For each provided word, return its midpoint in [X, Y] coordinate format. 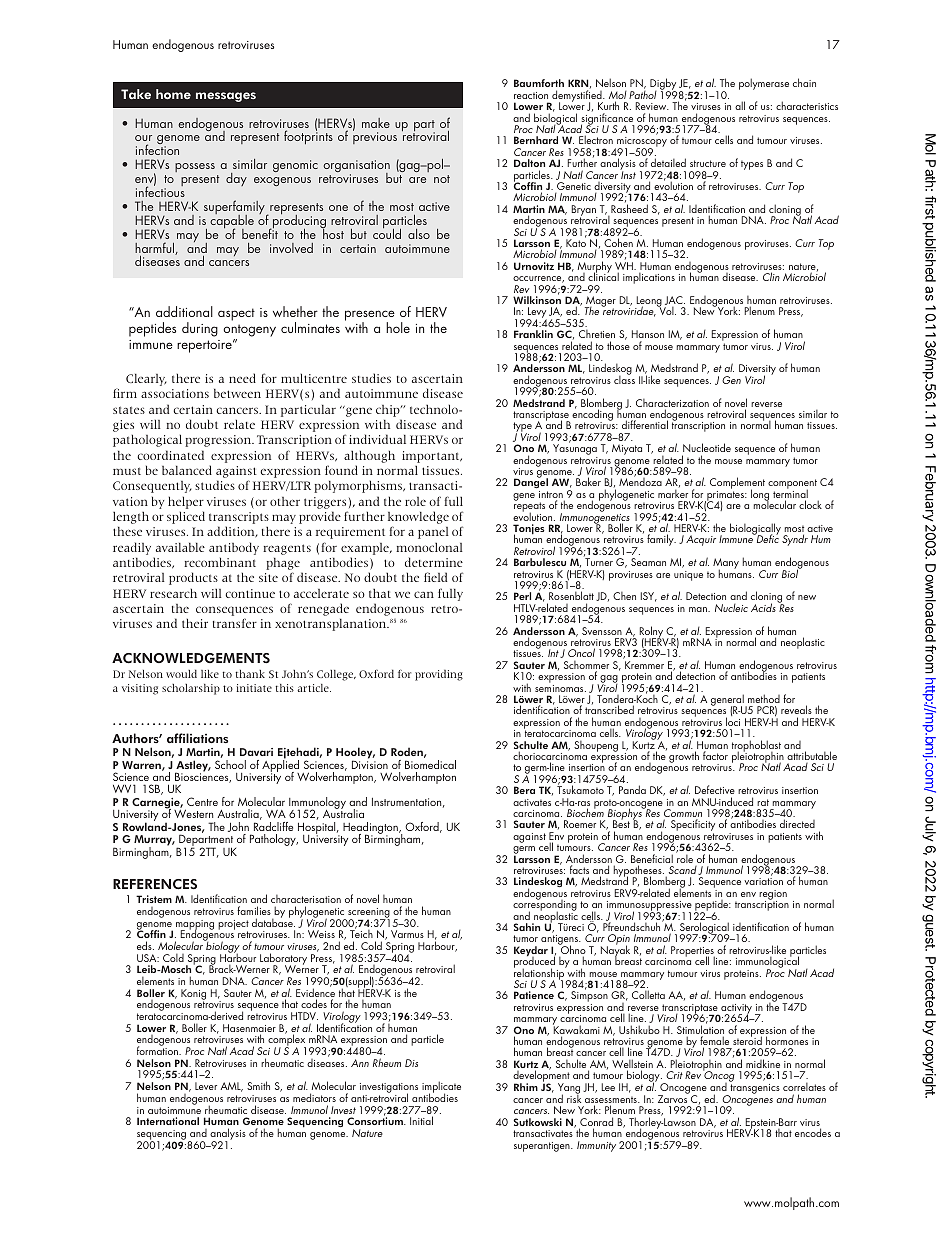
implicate [441, 1088]
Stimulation [700, 1030]
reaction [531, 95]
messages [226, 97]
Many [726, 565]
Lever [206, 1086]
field [435, 577]
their [195, 623]
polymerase [764, 84]
